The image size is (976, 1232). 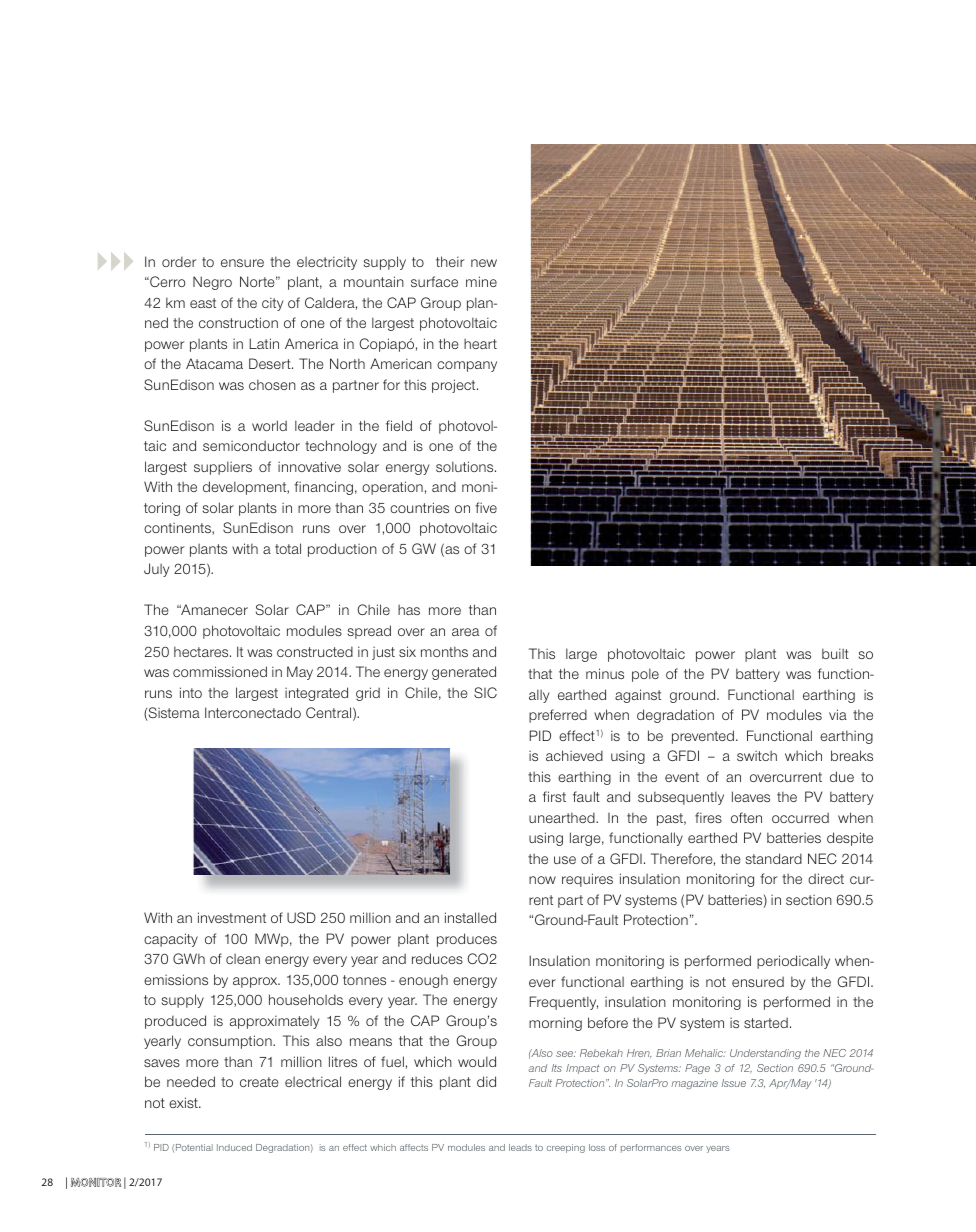 I want to click on built, so click(x=835, y=653).
